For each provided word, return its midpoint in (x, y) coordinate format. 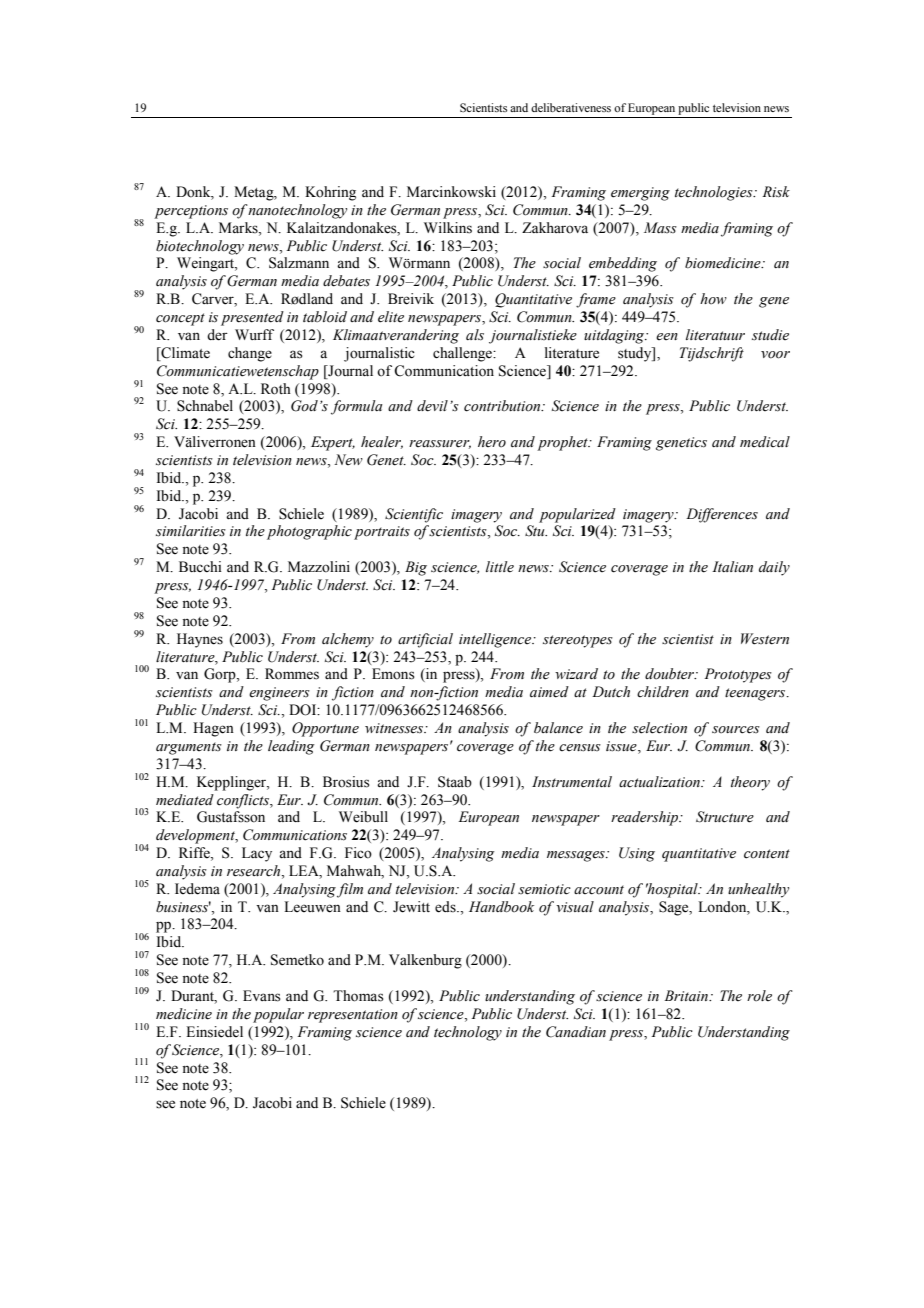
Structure (725, 817)
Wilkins (448, 228)
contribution (503, 406)
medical (765, 441)
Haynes (200, 640)
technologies (715, 193)
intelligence (496, 640)
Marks (239, 228)
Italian (732, 566)
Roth (276, 389)
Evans (262, 996)
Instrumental (572, 782)
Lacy (257, 854)
